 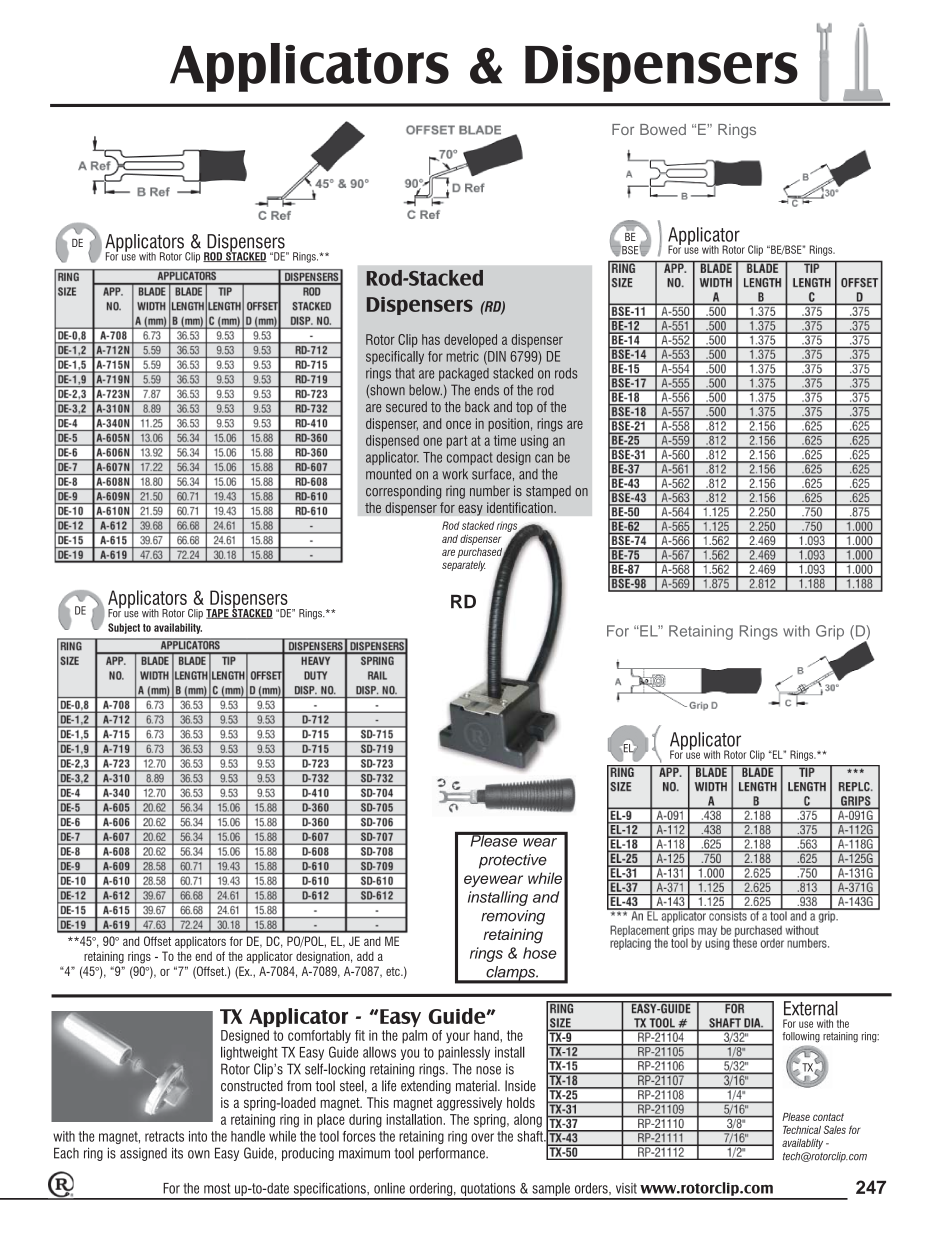 What do you see at coordinates (395, 357) in the screenshot?
I see `specifically` at bounding box center [395, 357].
